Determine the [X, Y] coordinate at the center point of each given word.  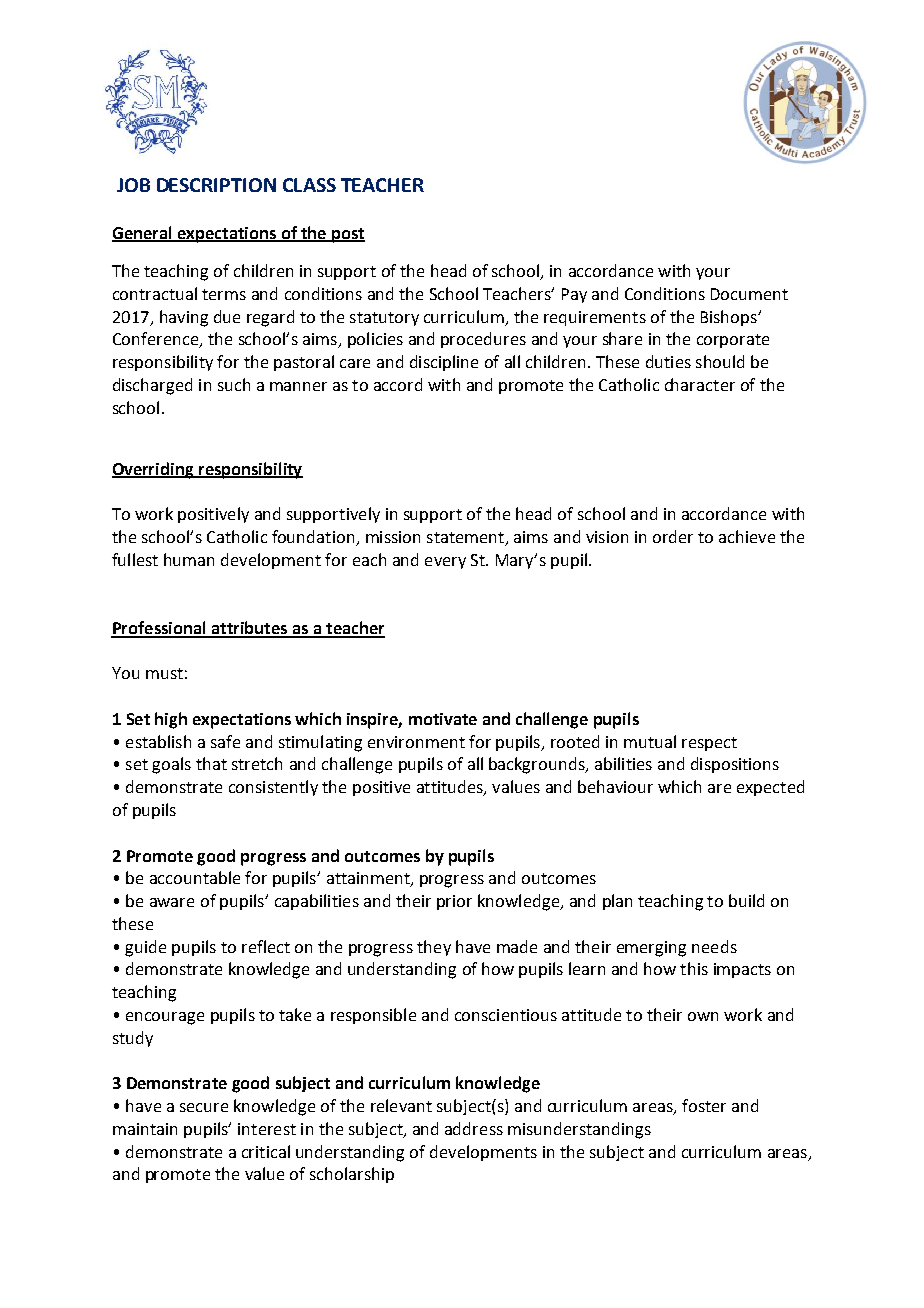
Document [749, 294]
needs [714, 946]
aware [172, 902]
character [700, 384]
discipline [444, 363]
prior [454, 902]
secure [204, 1107]
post [347, 235]
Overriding [154, 470]
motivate [443, 719]
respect [709, 744]
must [164, 673]
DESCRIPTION [216, 185]
